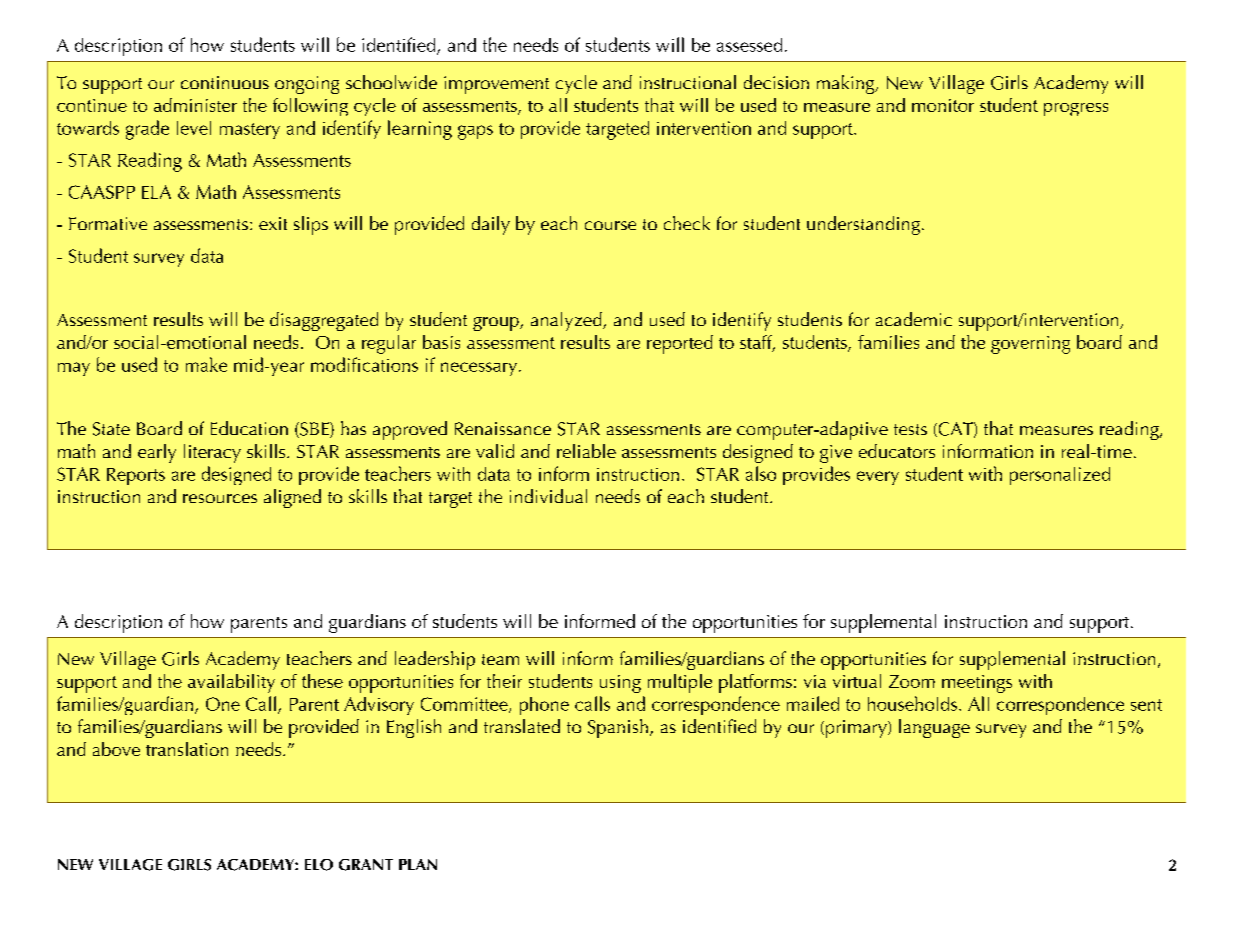  What do you see at coordinates (610, 225) in the page?
I see `course` at bounding box center [610, 225].
